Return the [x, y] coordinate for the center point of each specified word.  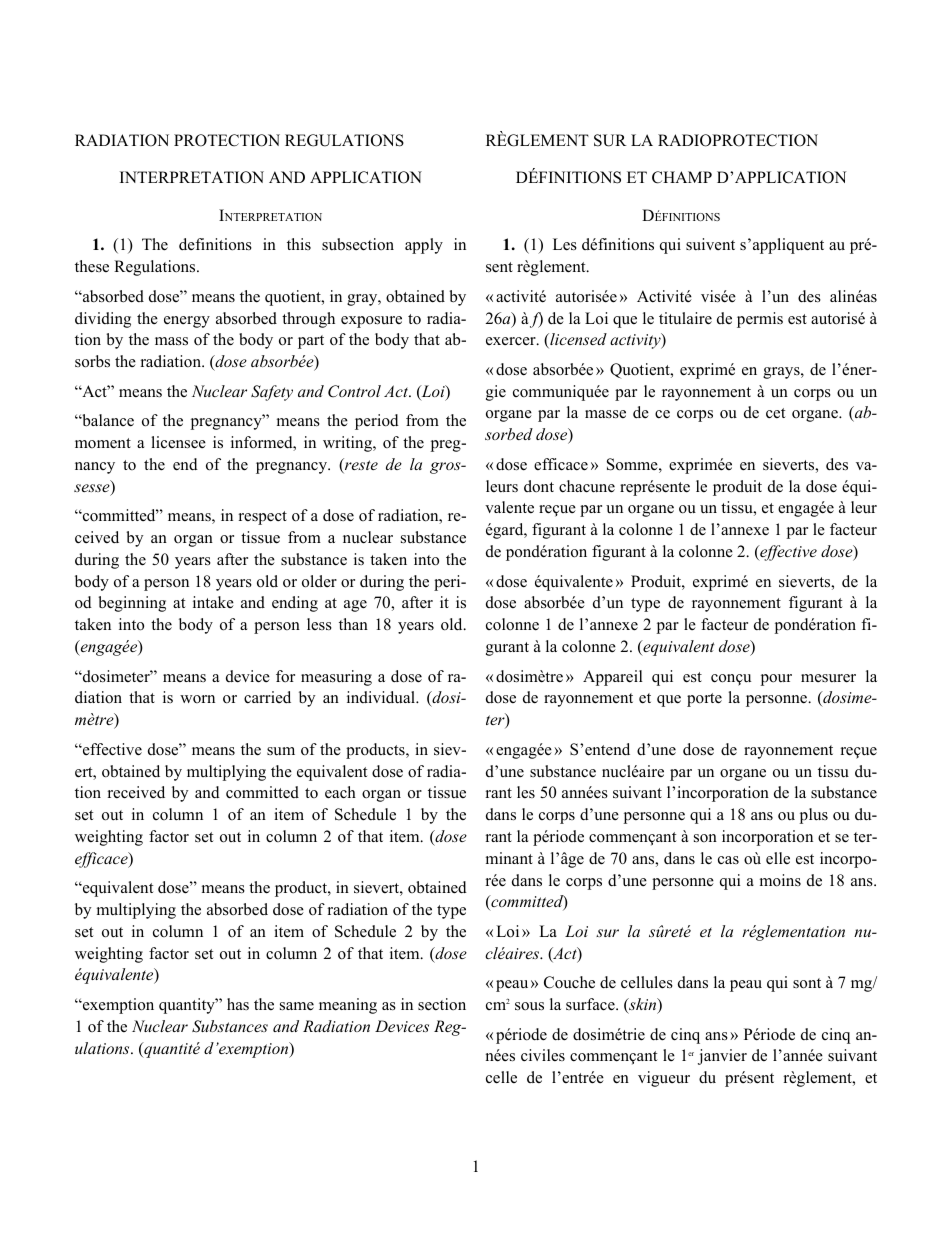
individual [382, 697]
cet [775, 413]
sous [529, 1006]
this [299, 244]
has [238, 1004]
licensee [178, 442]
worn [197, 699]
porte [704, 700]
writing [348, 444]
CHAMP [682, 177]
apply [424, 246]
